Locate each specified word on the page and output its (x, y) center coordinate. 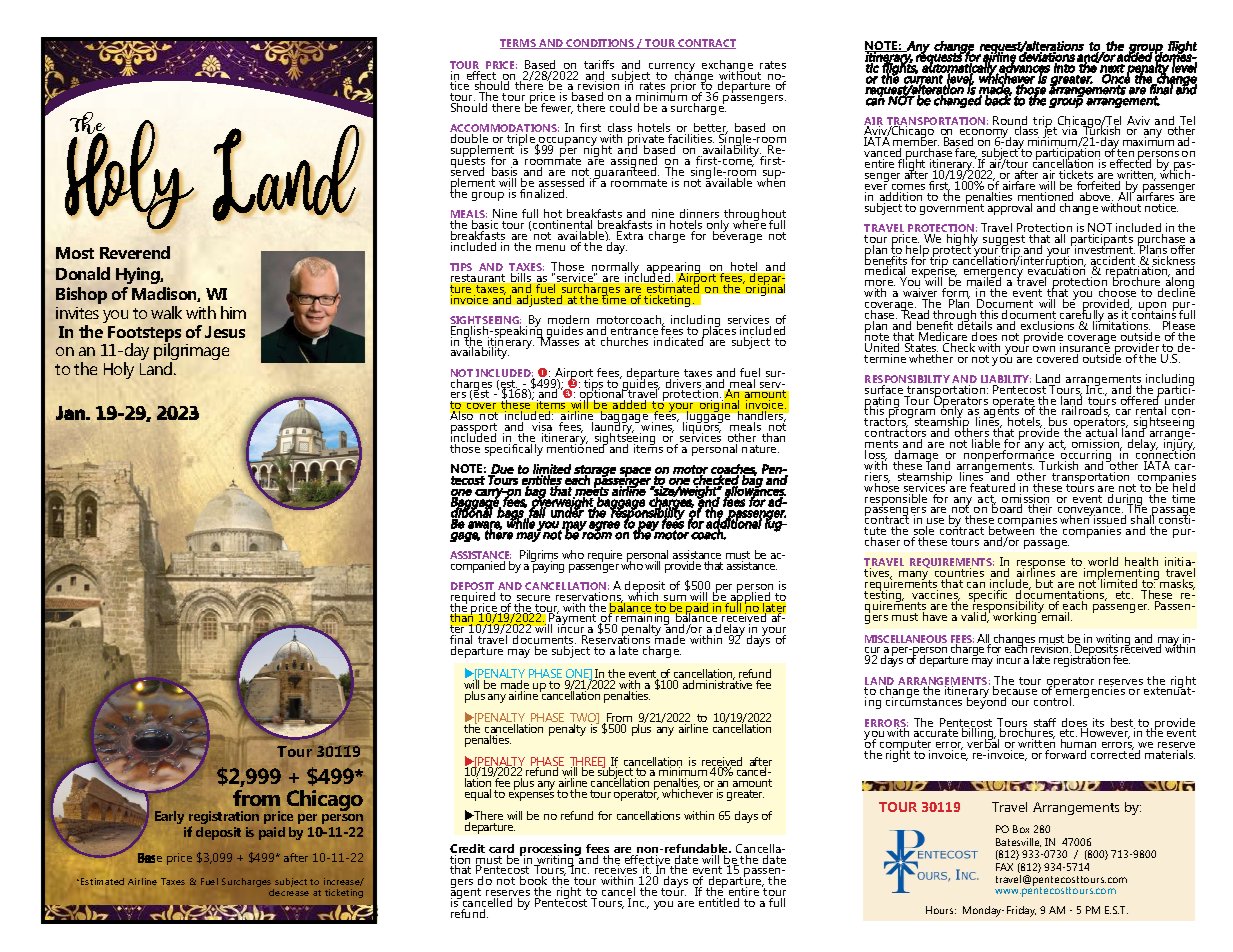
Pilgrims (540, 557)
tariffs (599, 66)
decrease (289, 892)
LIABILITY (1006, 380)
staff (1045, 722)
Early (169, 817)
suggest (1004, 242)
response (1041, 566)
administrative (717, 683)
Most (75, 253)
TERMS (519, 44)
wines (657, 428)
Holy (119, 370)
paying (548, 565)
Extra (630, 235)
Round (1010, 122)
